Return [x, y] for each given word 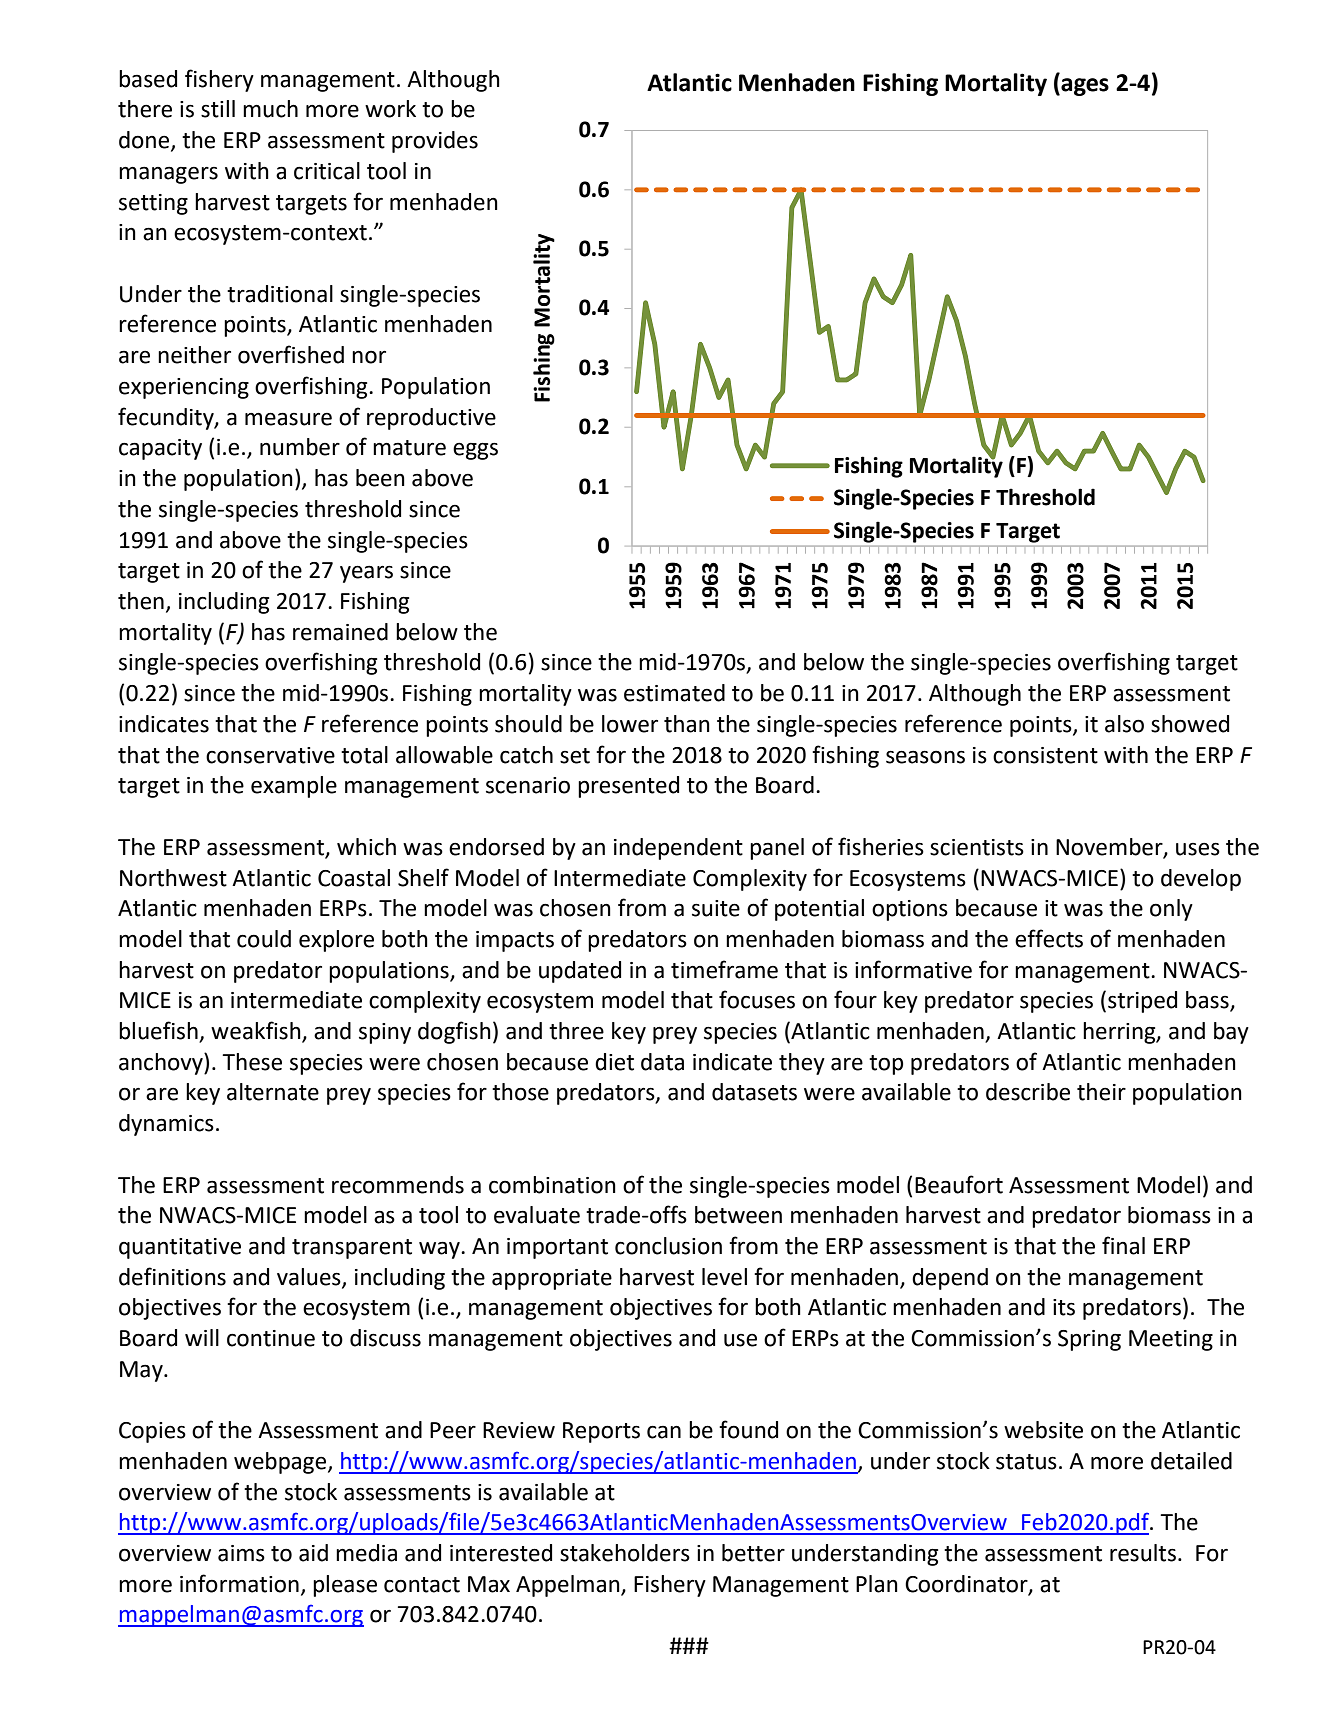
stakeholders [625, 1553]
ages [1084, 87]
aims [241, 1553]
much [270, 109]
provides [435, 142]
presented [628, 787]
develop [1201, 880]
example [294, 787]
